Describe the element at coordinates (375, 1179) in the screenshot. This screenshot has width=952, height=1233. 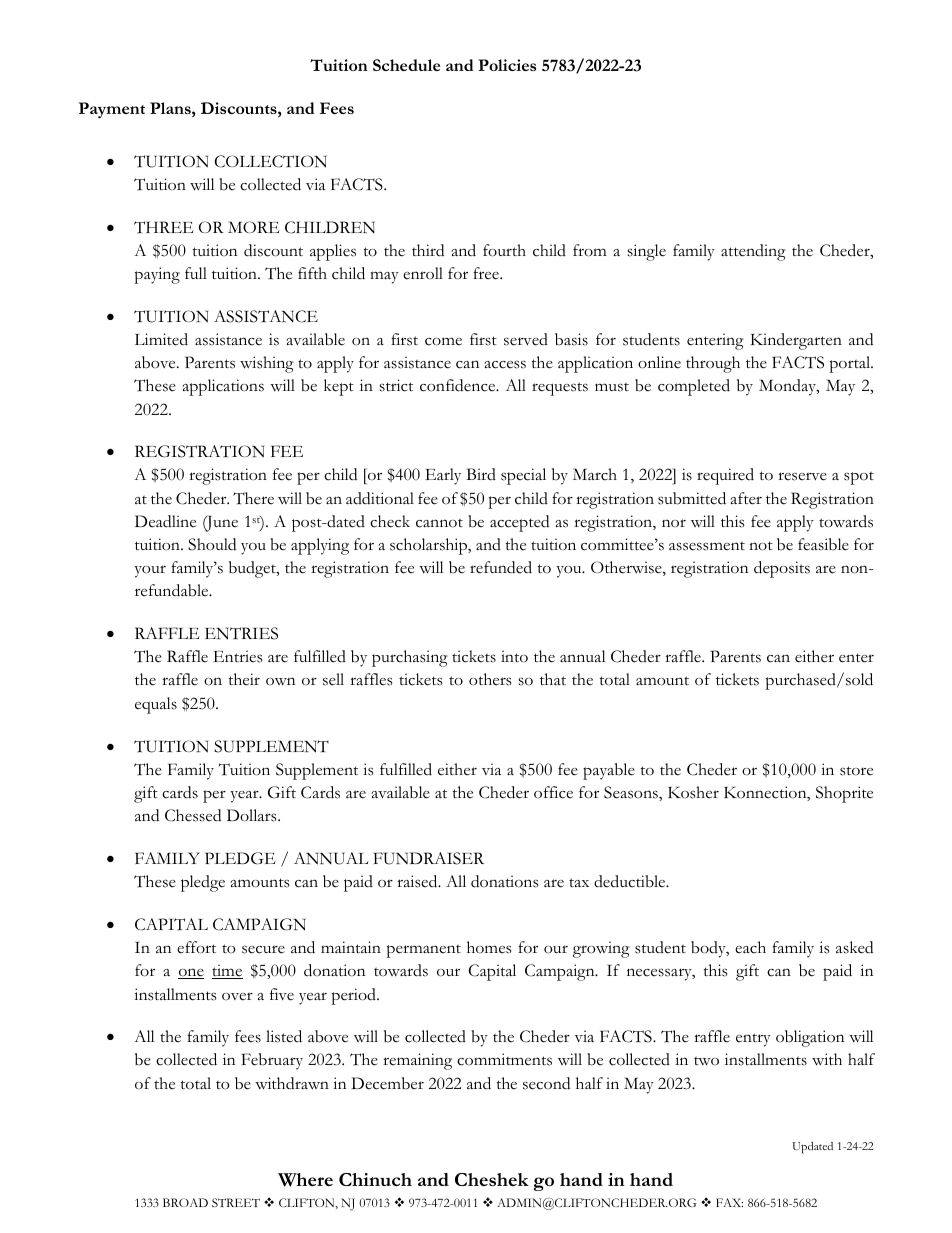
I see `Chinuch` at that location.
